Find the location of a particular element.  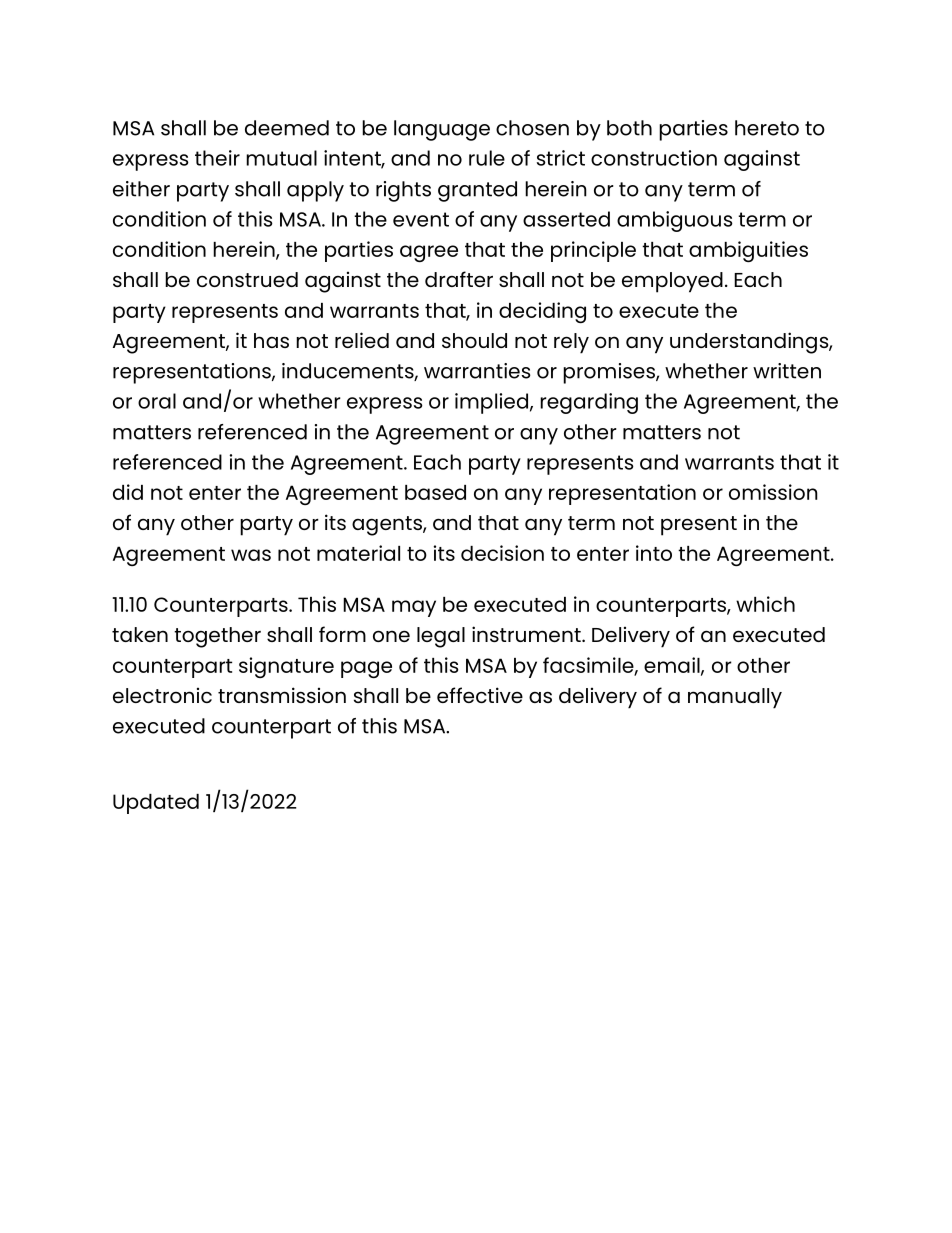

which is located at coordinates (765, 604).
